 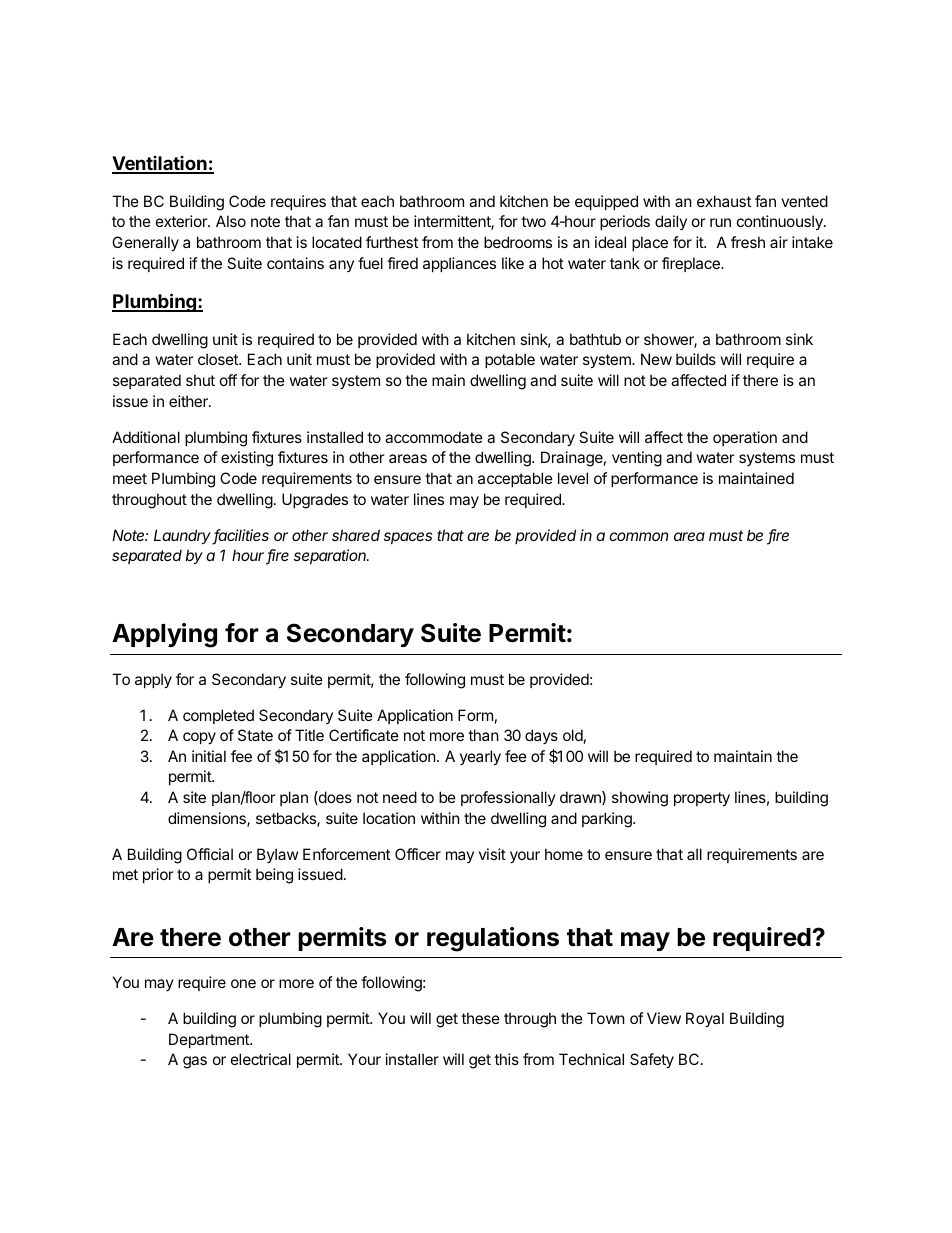 What do you see at coordinates (184, 537) in the image?
I see `Laundry` at bounding box center [184, 537].
